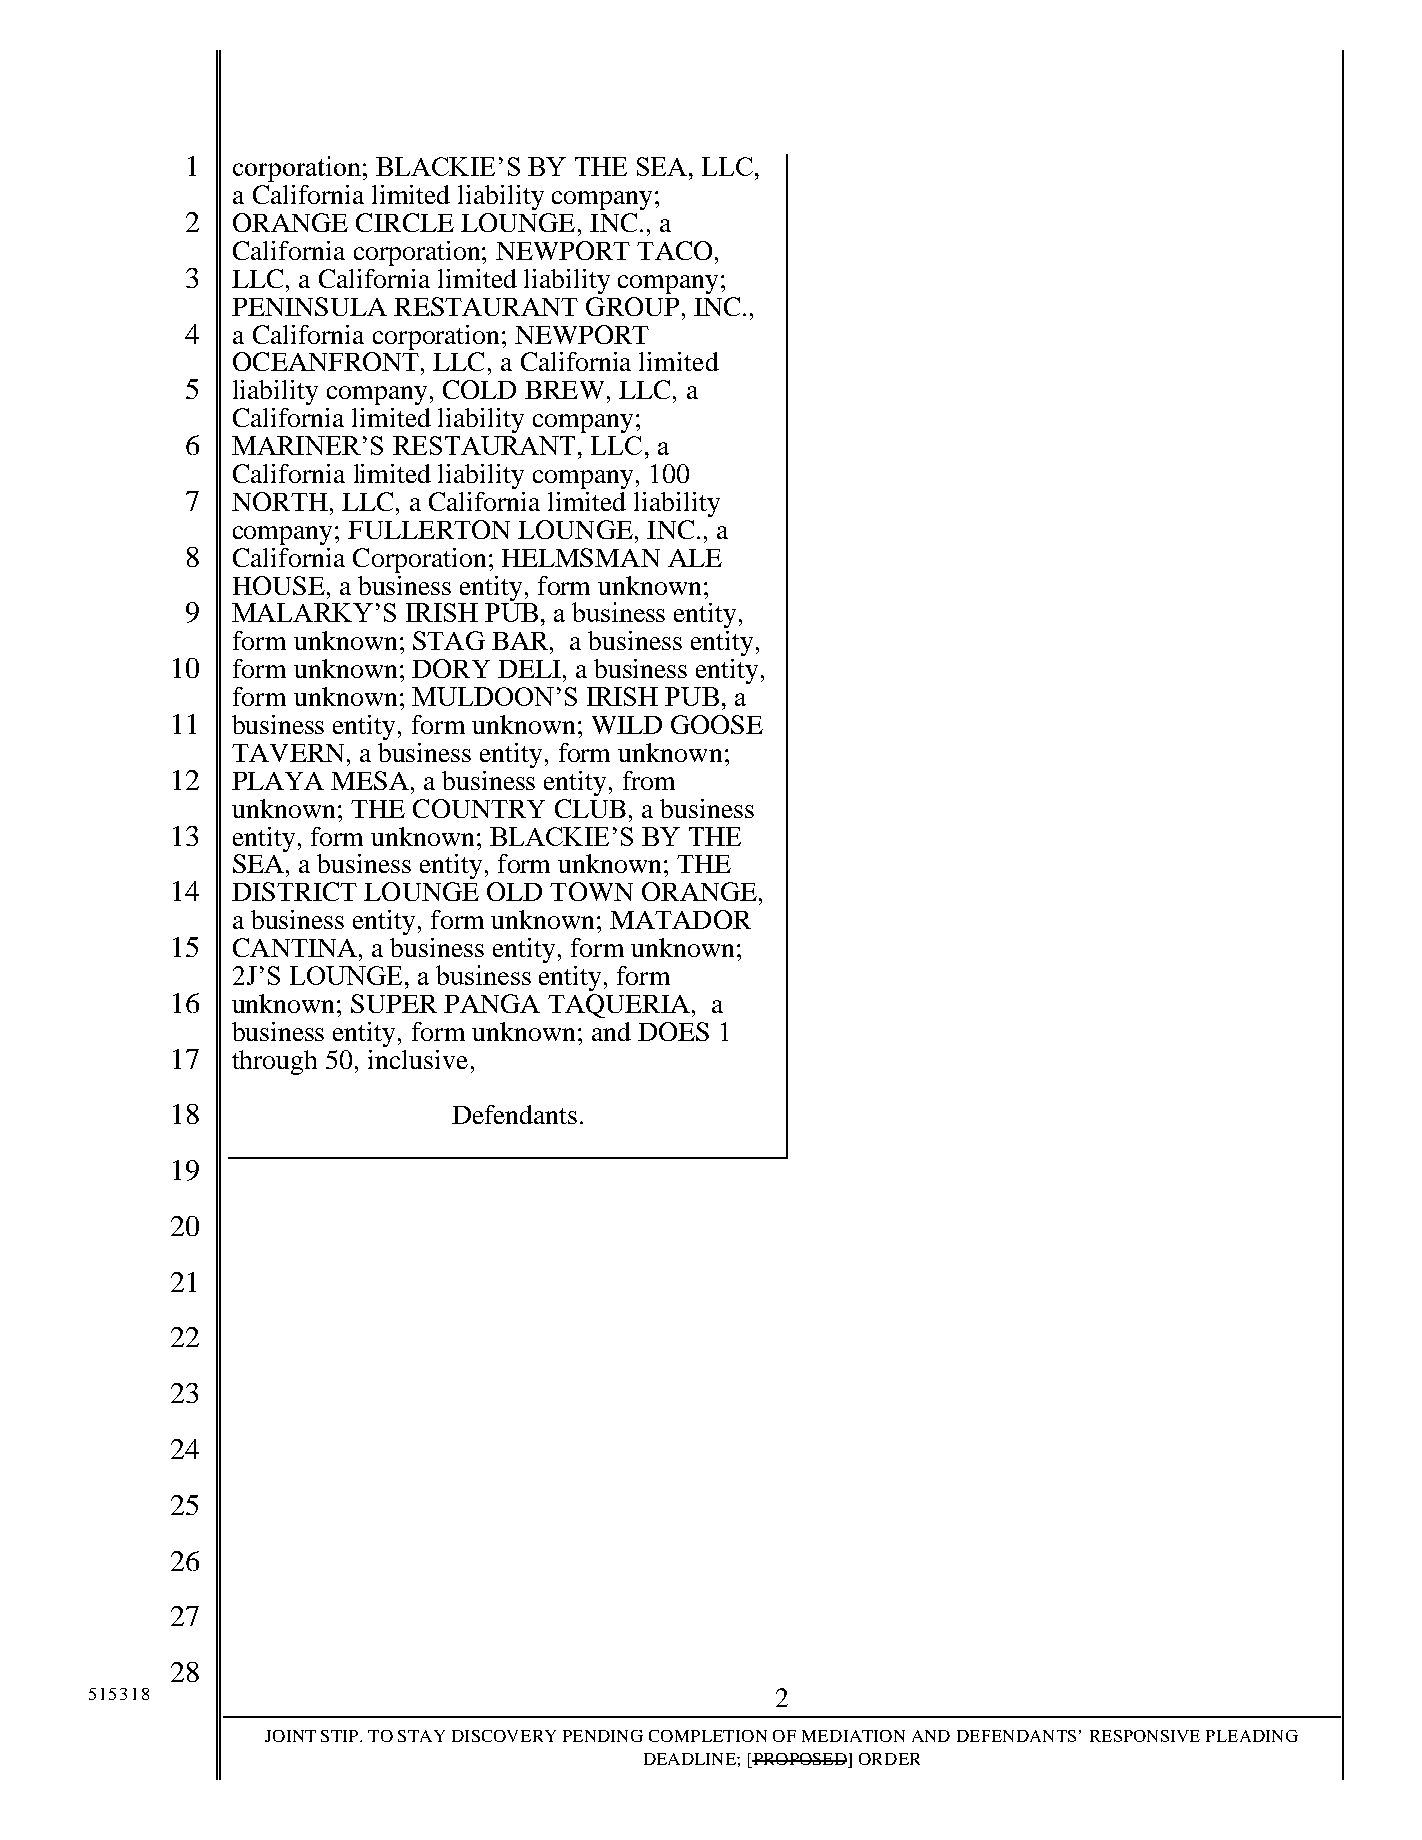 The height and width of the screenshot is (1840, 1422). Describe the element at coordinates (673, 1031) in the screenshot. I see `DOES` at that location.
